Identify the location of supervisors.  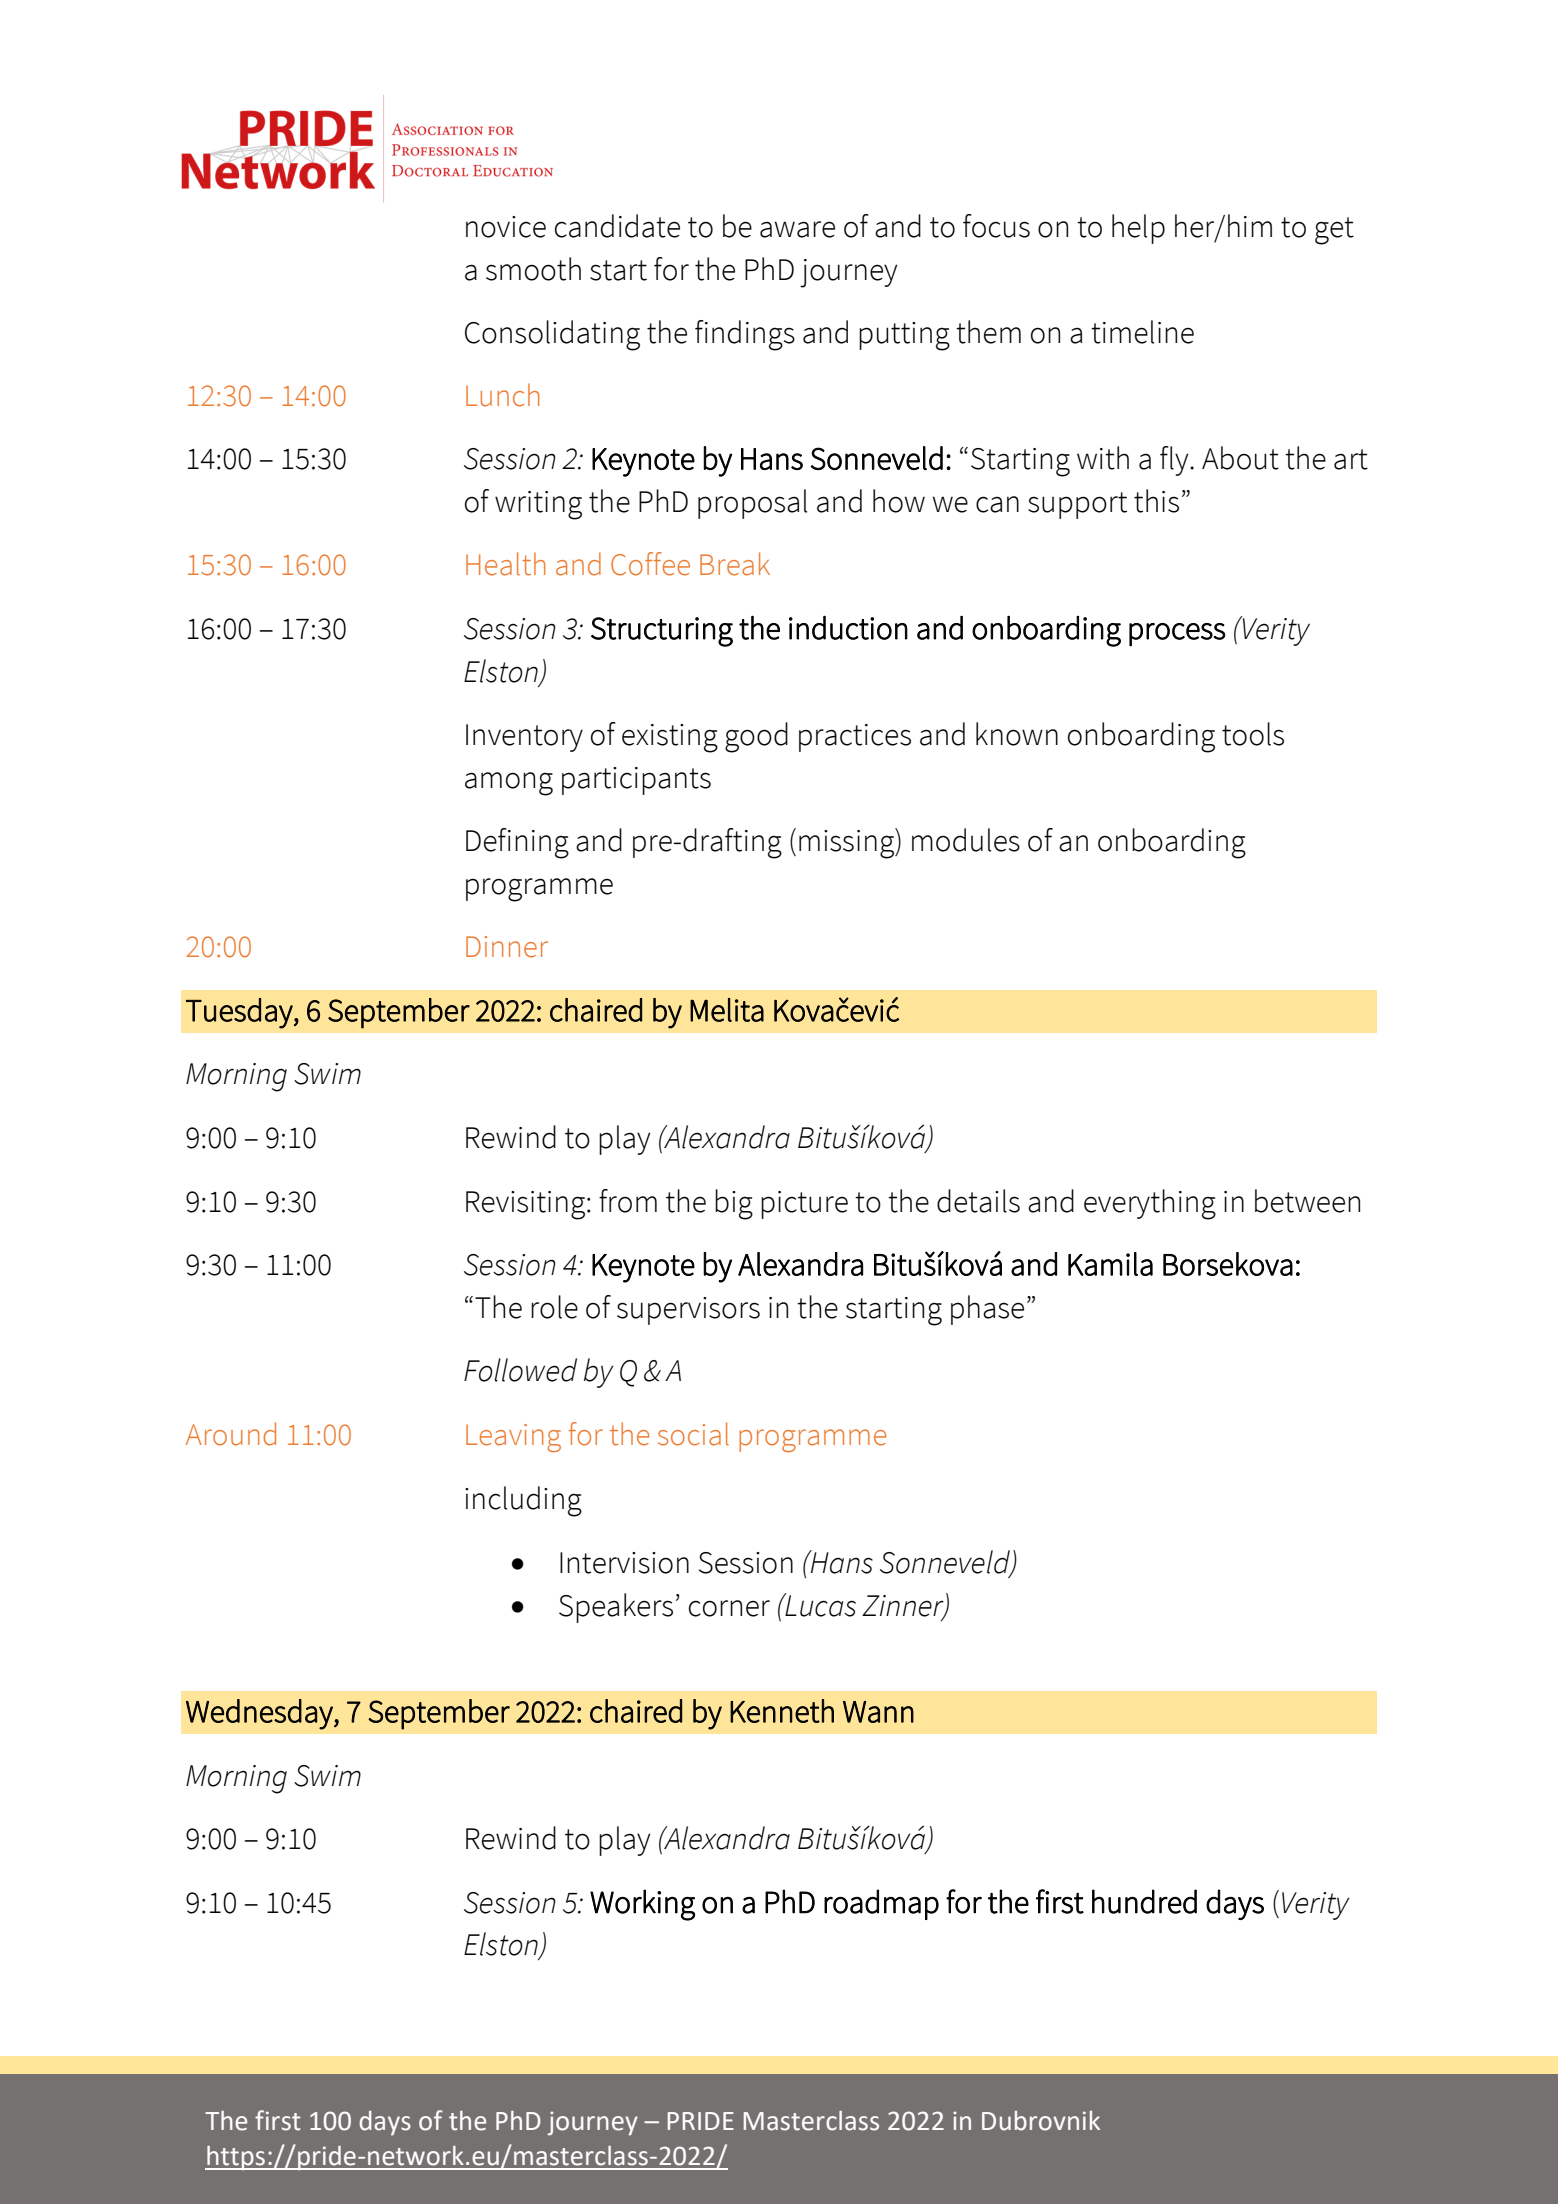
(688, 1311).
